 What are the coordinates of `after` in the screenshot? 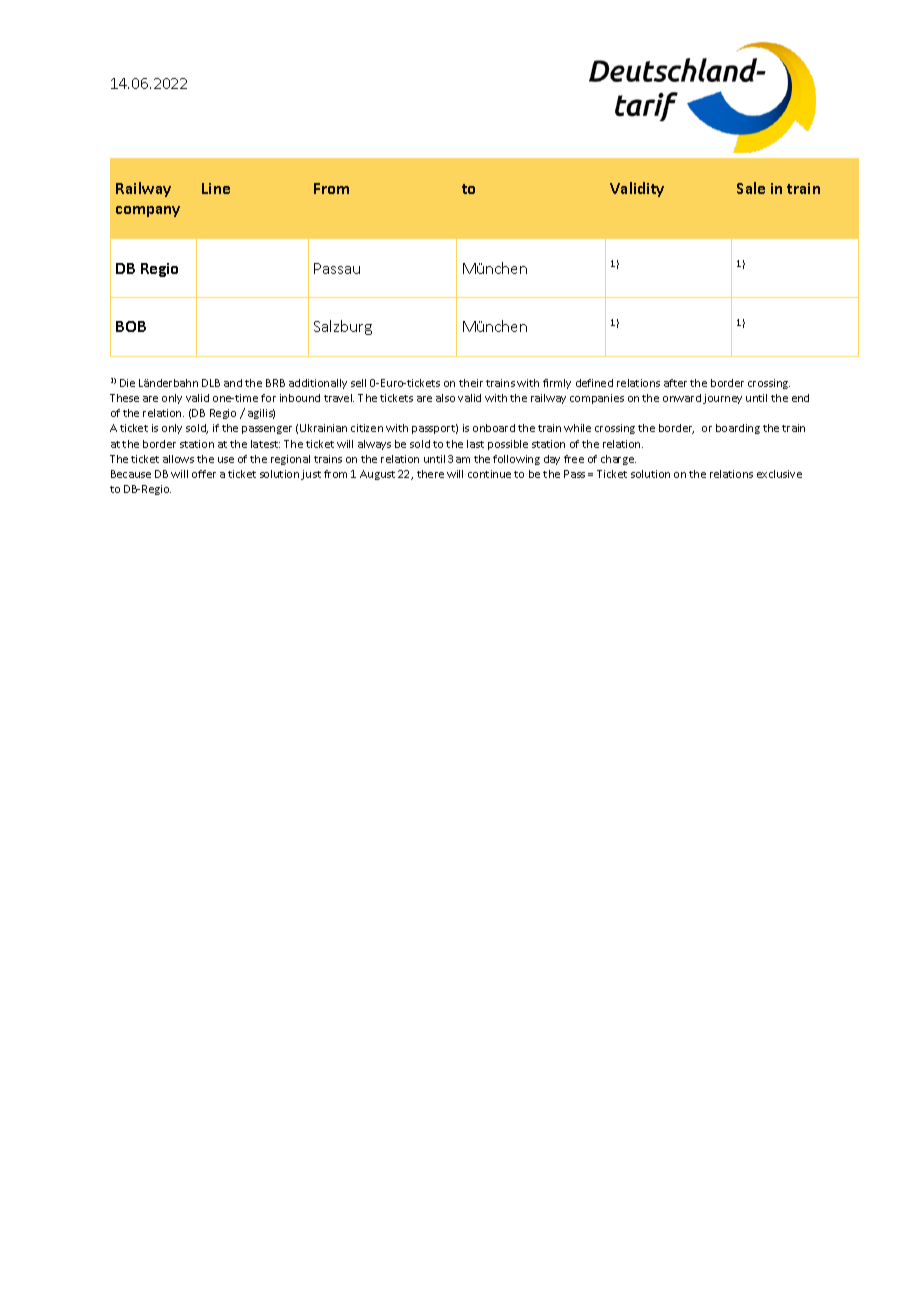 It's located at (675, 383).
